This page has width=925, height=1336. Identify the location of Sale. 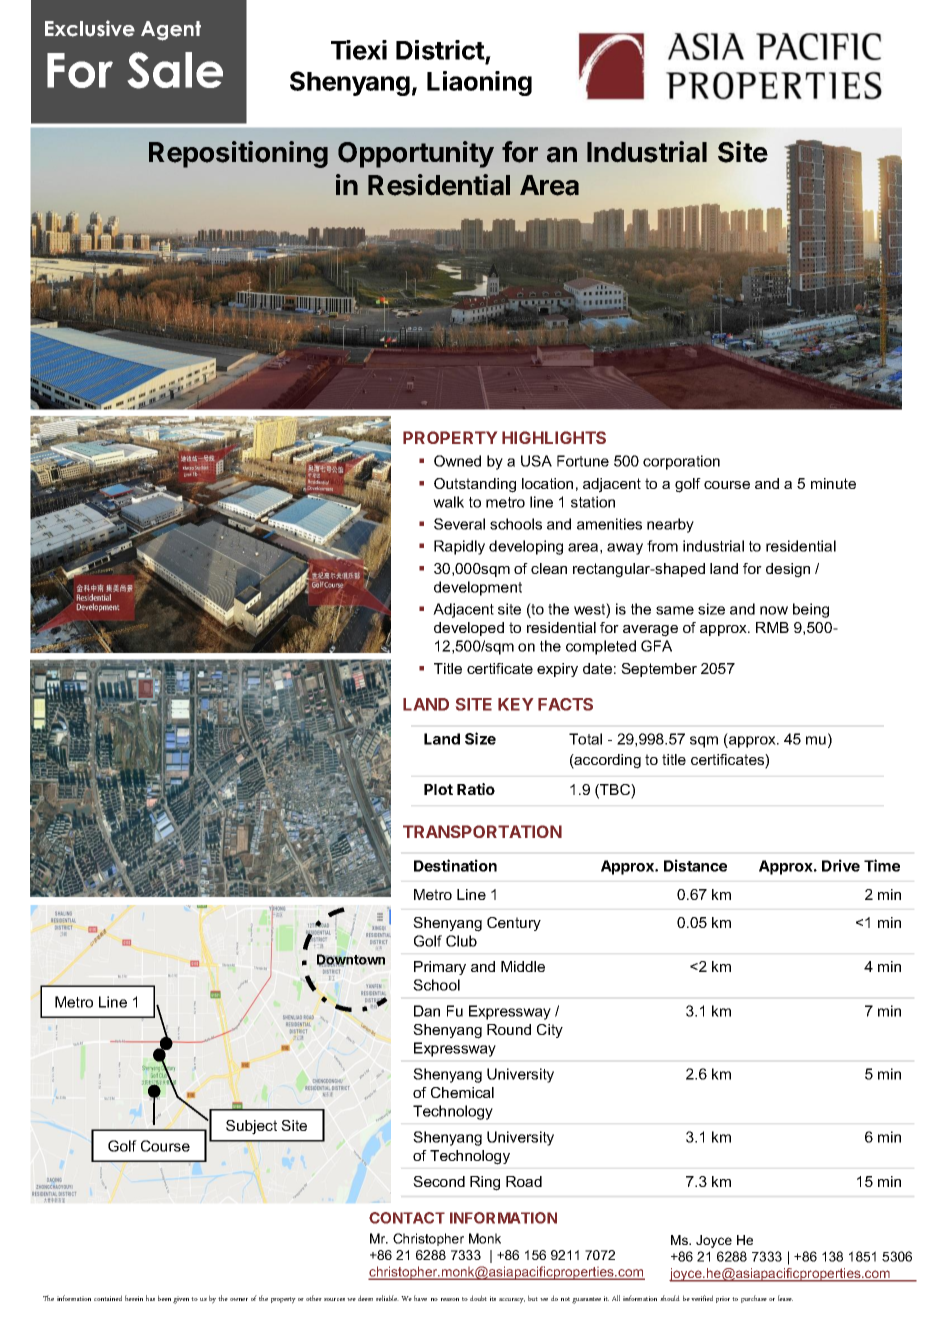
(175, 70).
